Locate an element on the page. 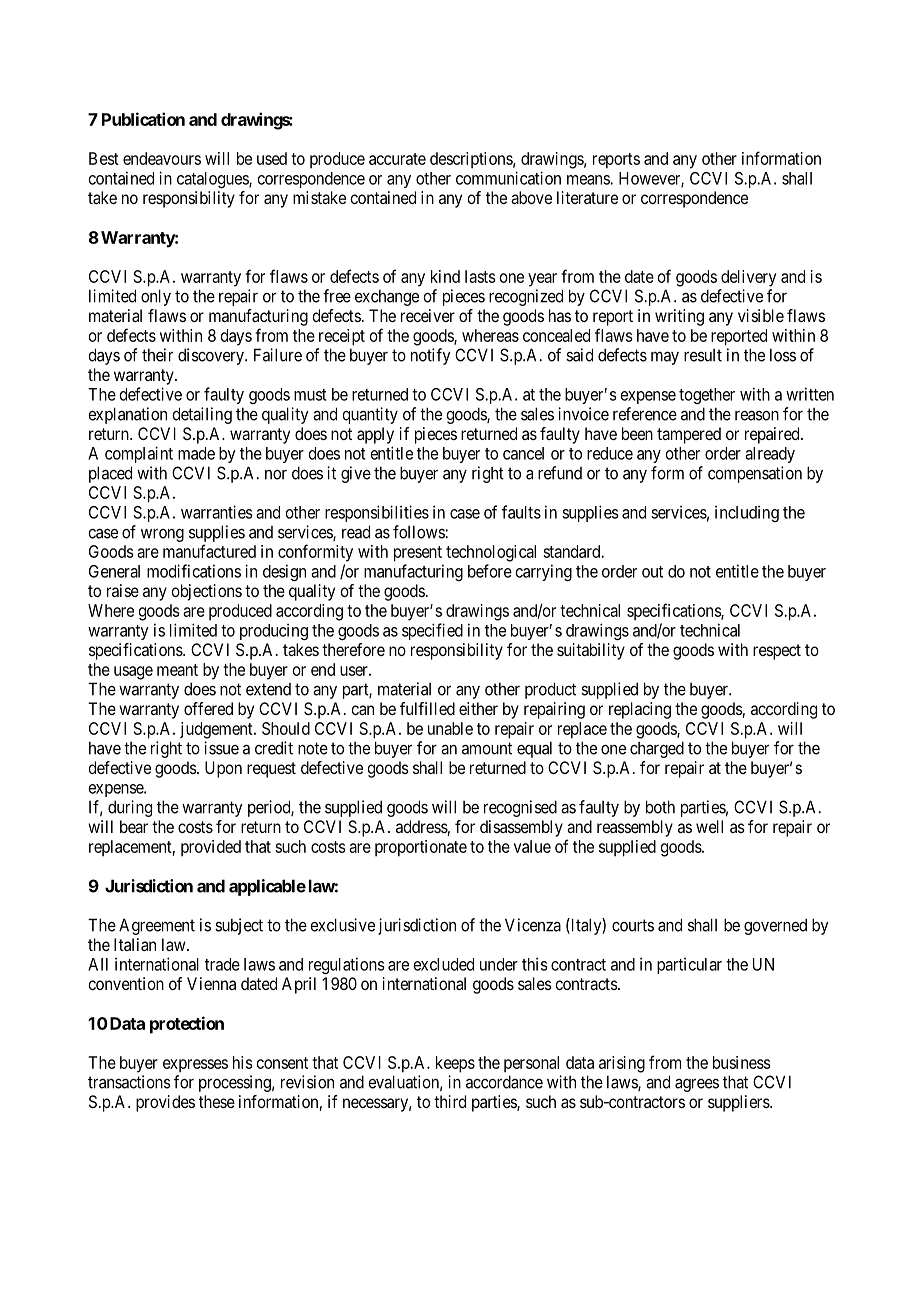 This document has width=924, height=1308. objections is located at coordinates (206, 592).
